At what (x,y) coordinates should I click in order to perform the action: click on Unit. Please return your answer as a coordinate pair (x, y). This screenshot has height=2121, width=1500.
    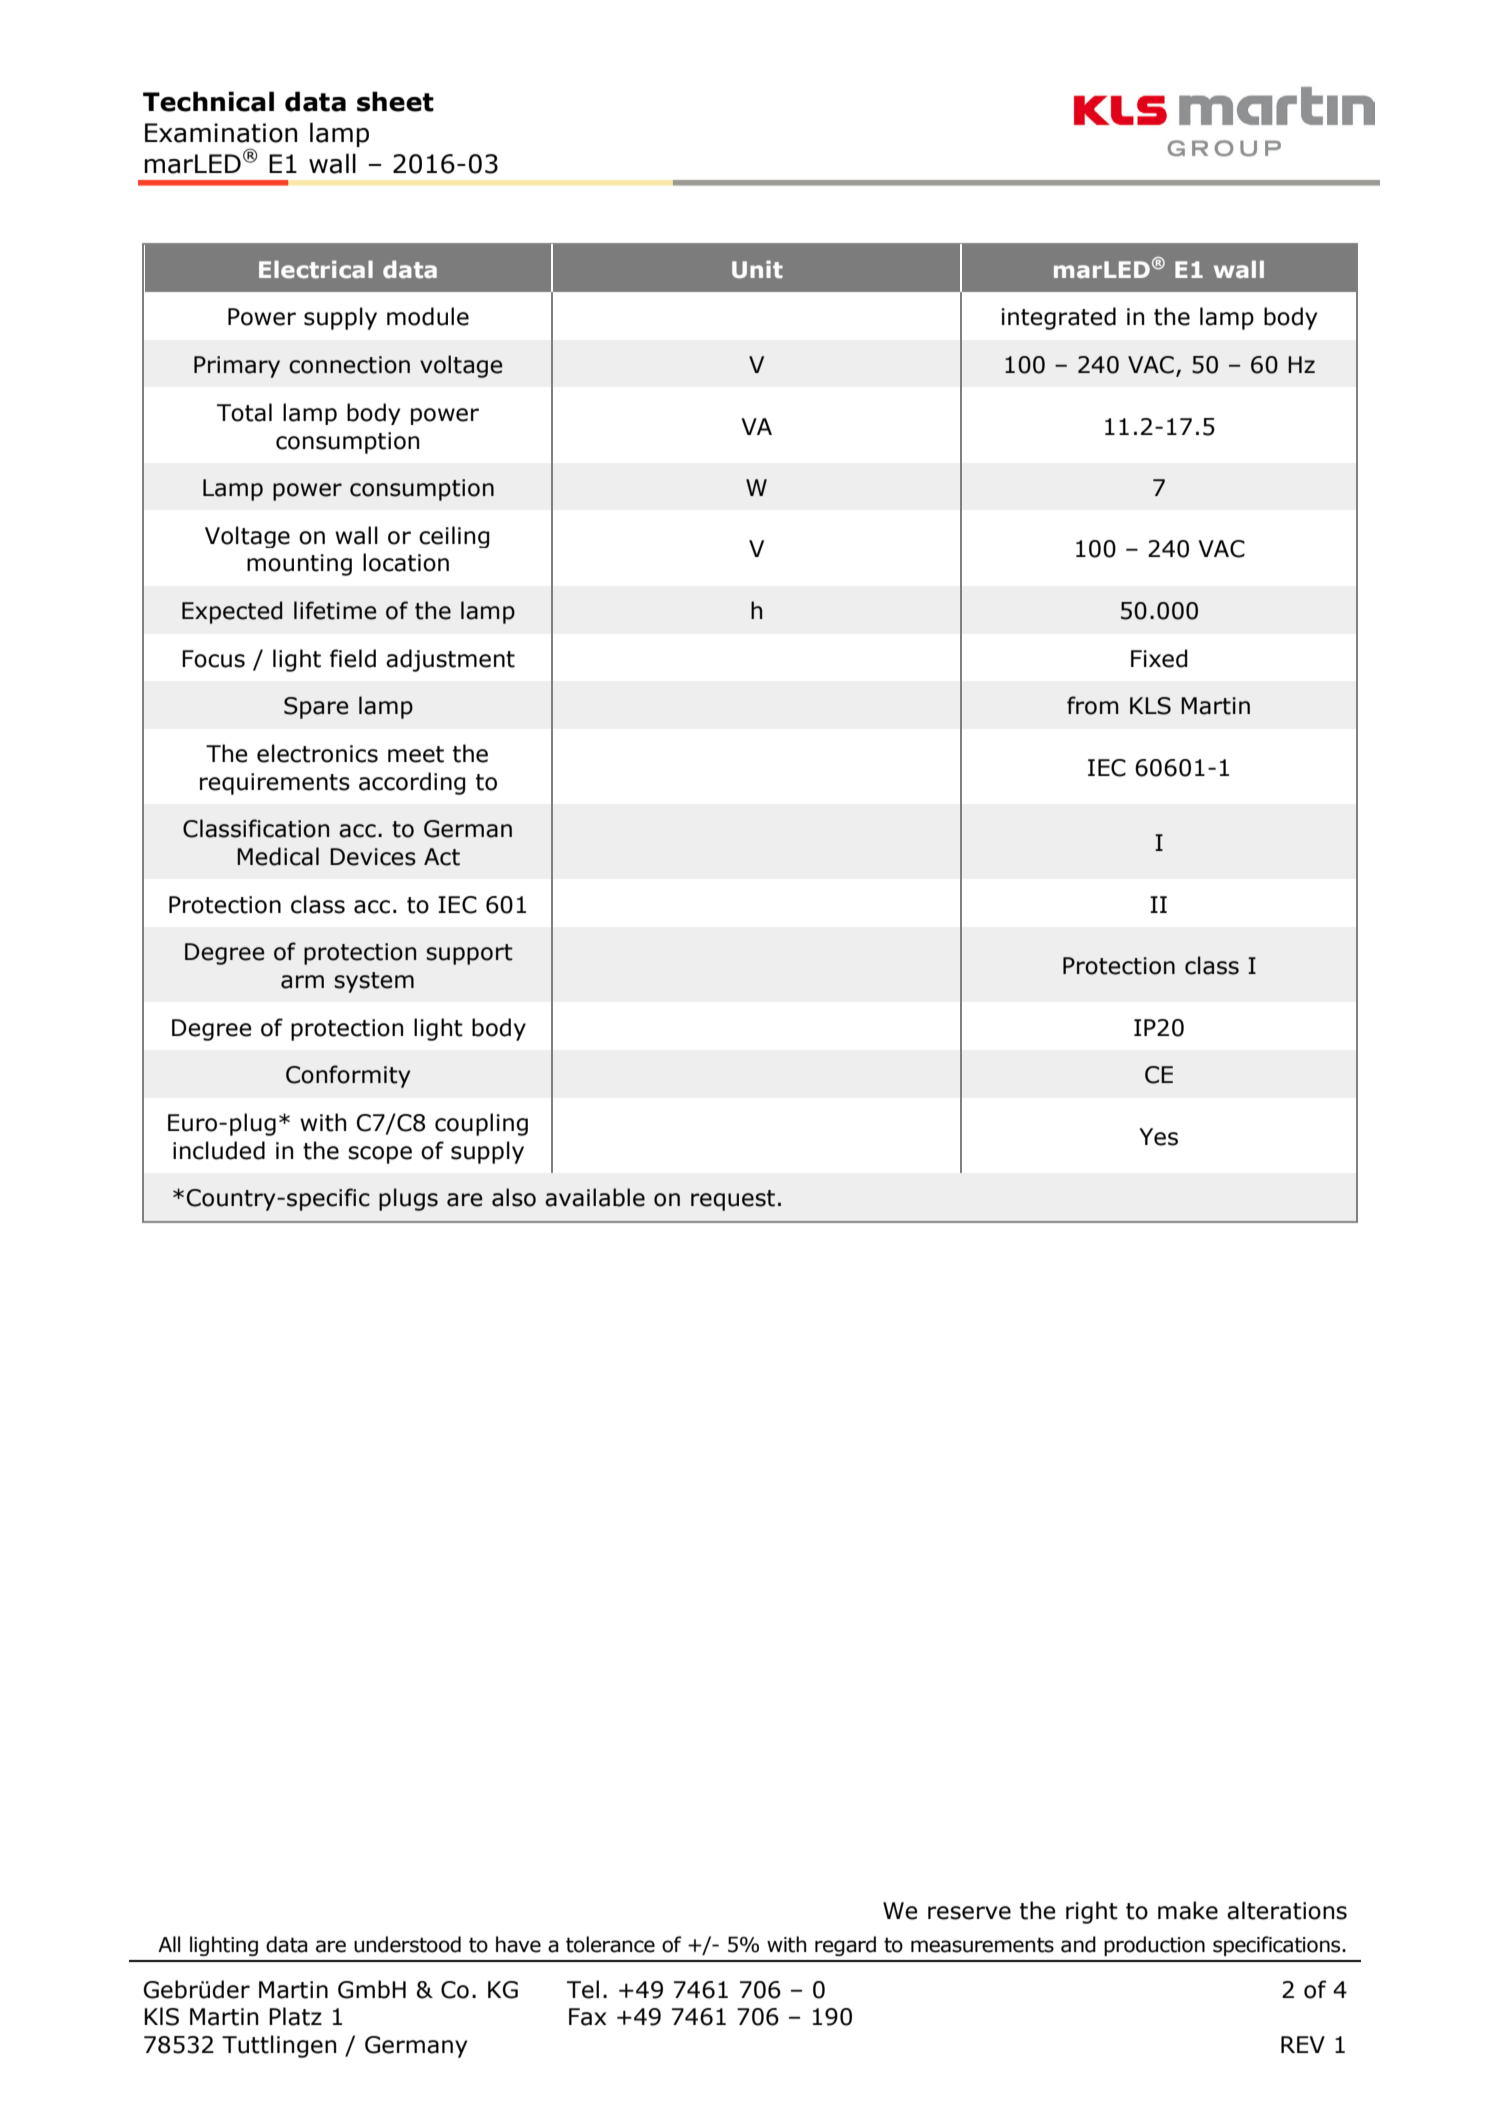
    Looking at the image, I should click on (757, 269).
